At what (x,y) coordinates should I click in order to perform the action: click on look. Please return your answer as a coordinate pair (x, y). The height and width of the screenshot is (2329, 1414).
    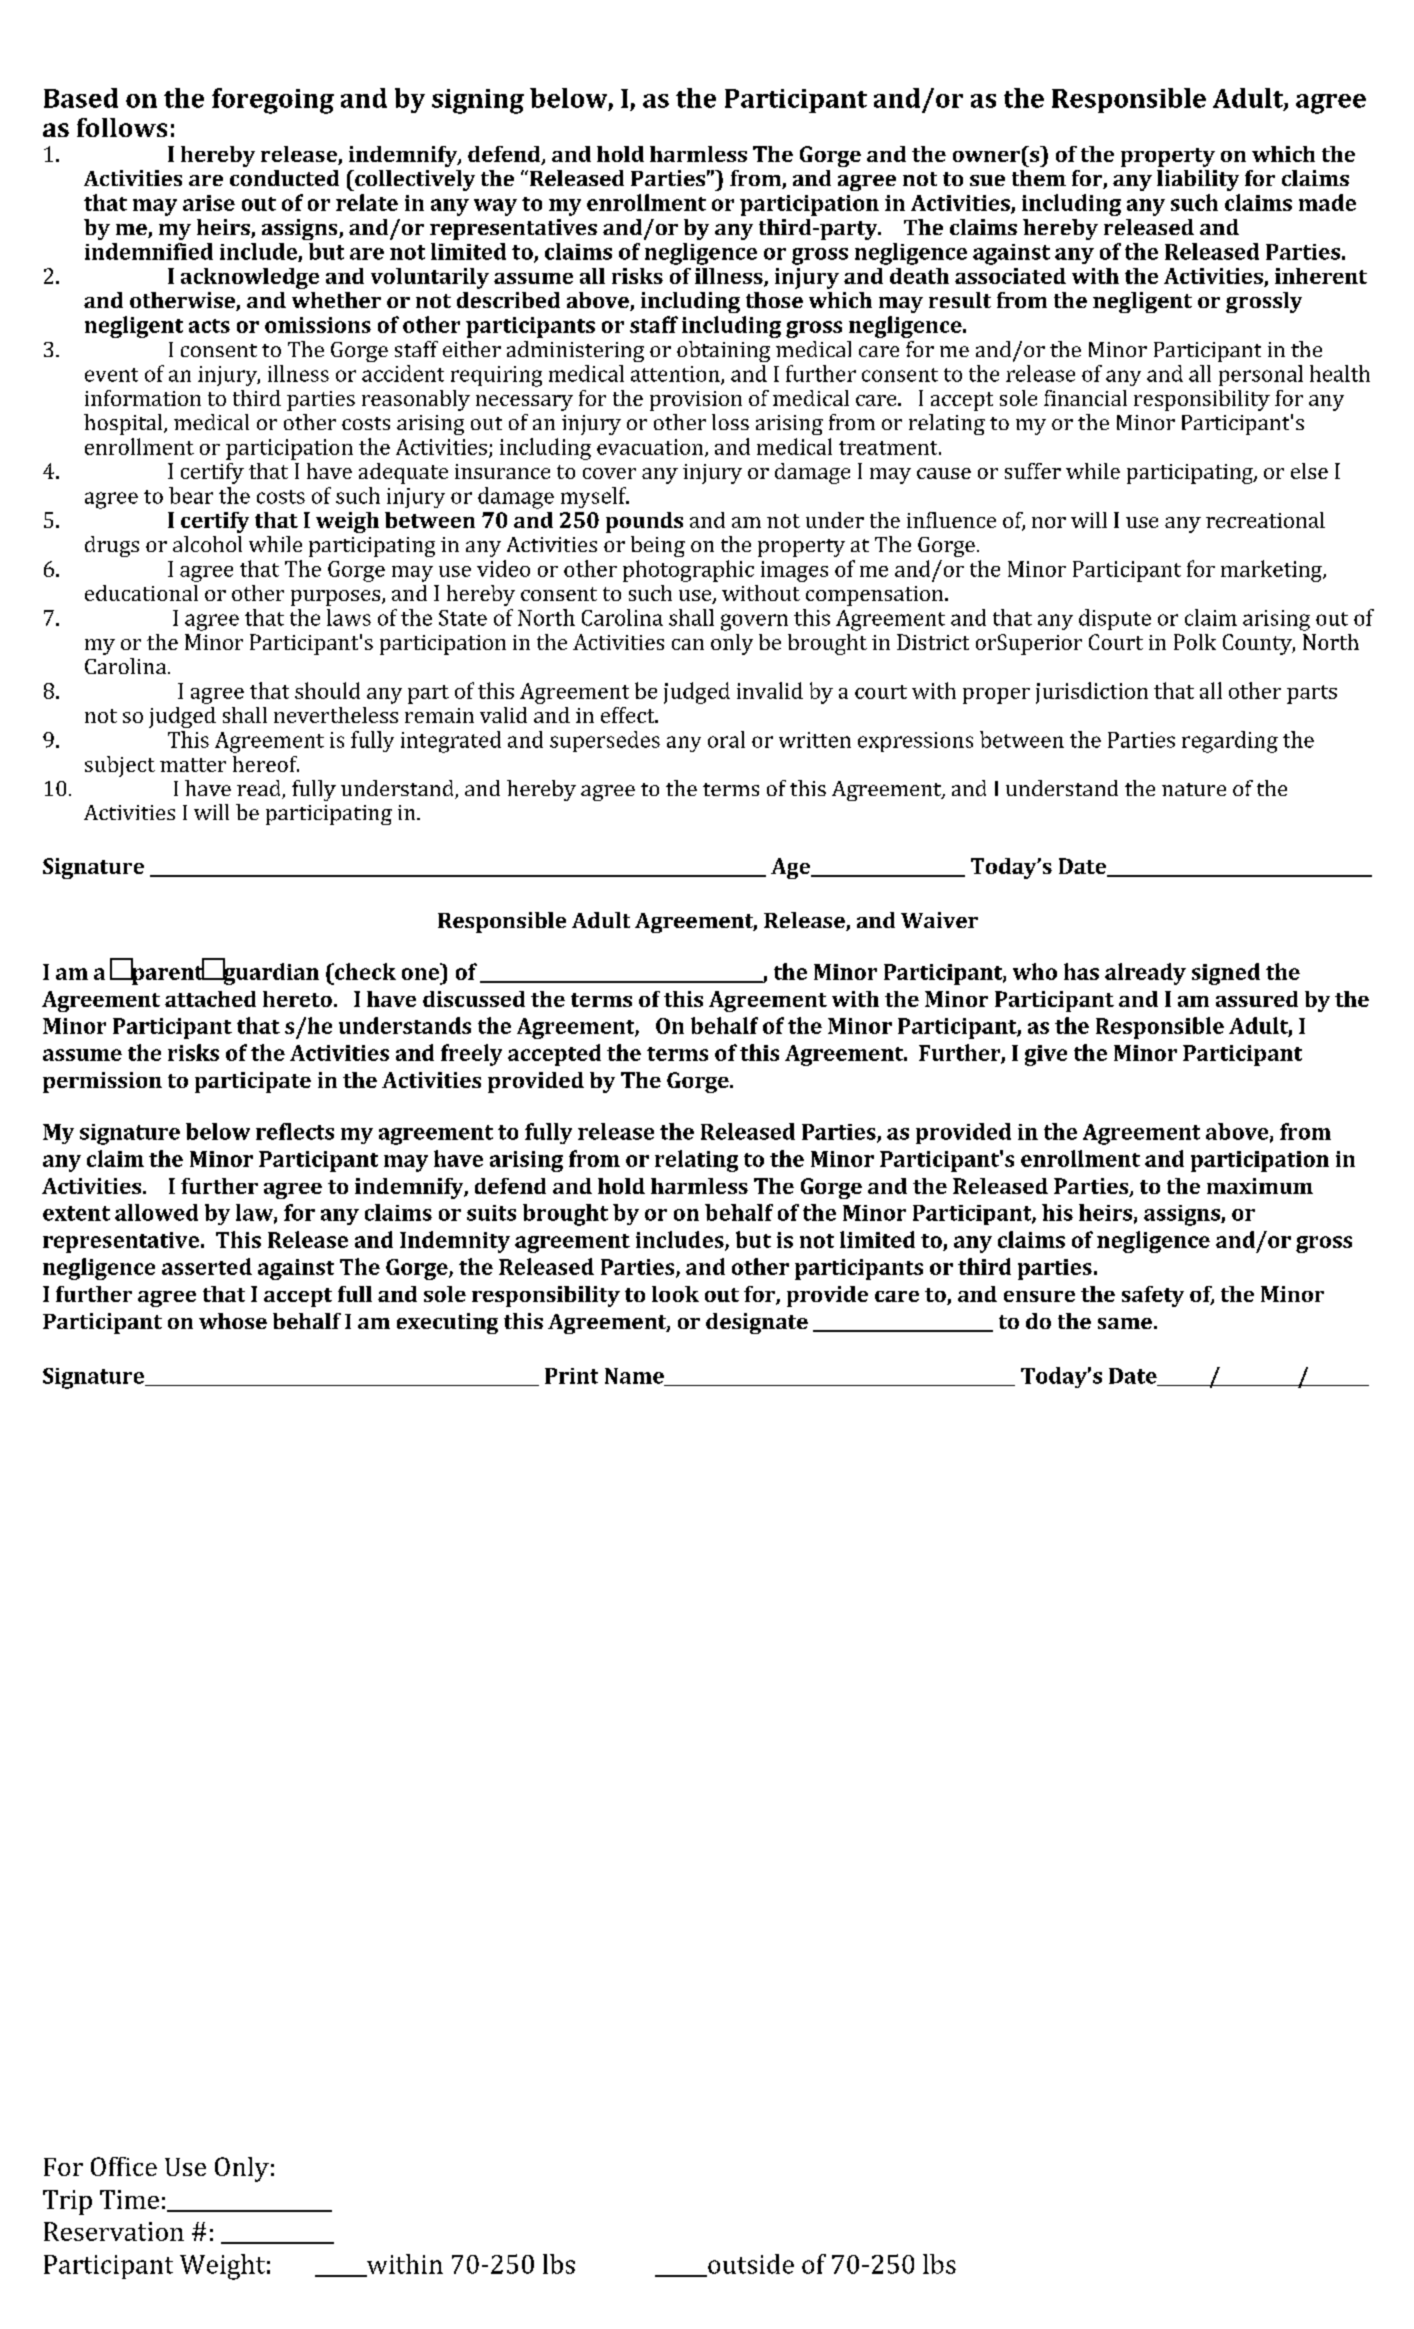
    Looking at the image, I should click on (675, 1294).
